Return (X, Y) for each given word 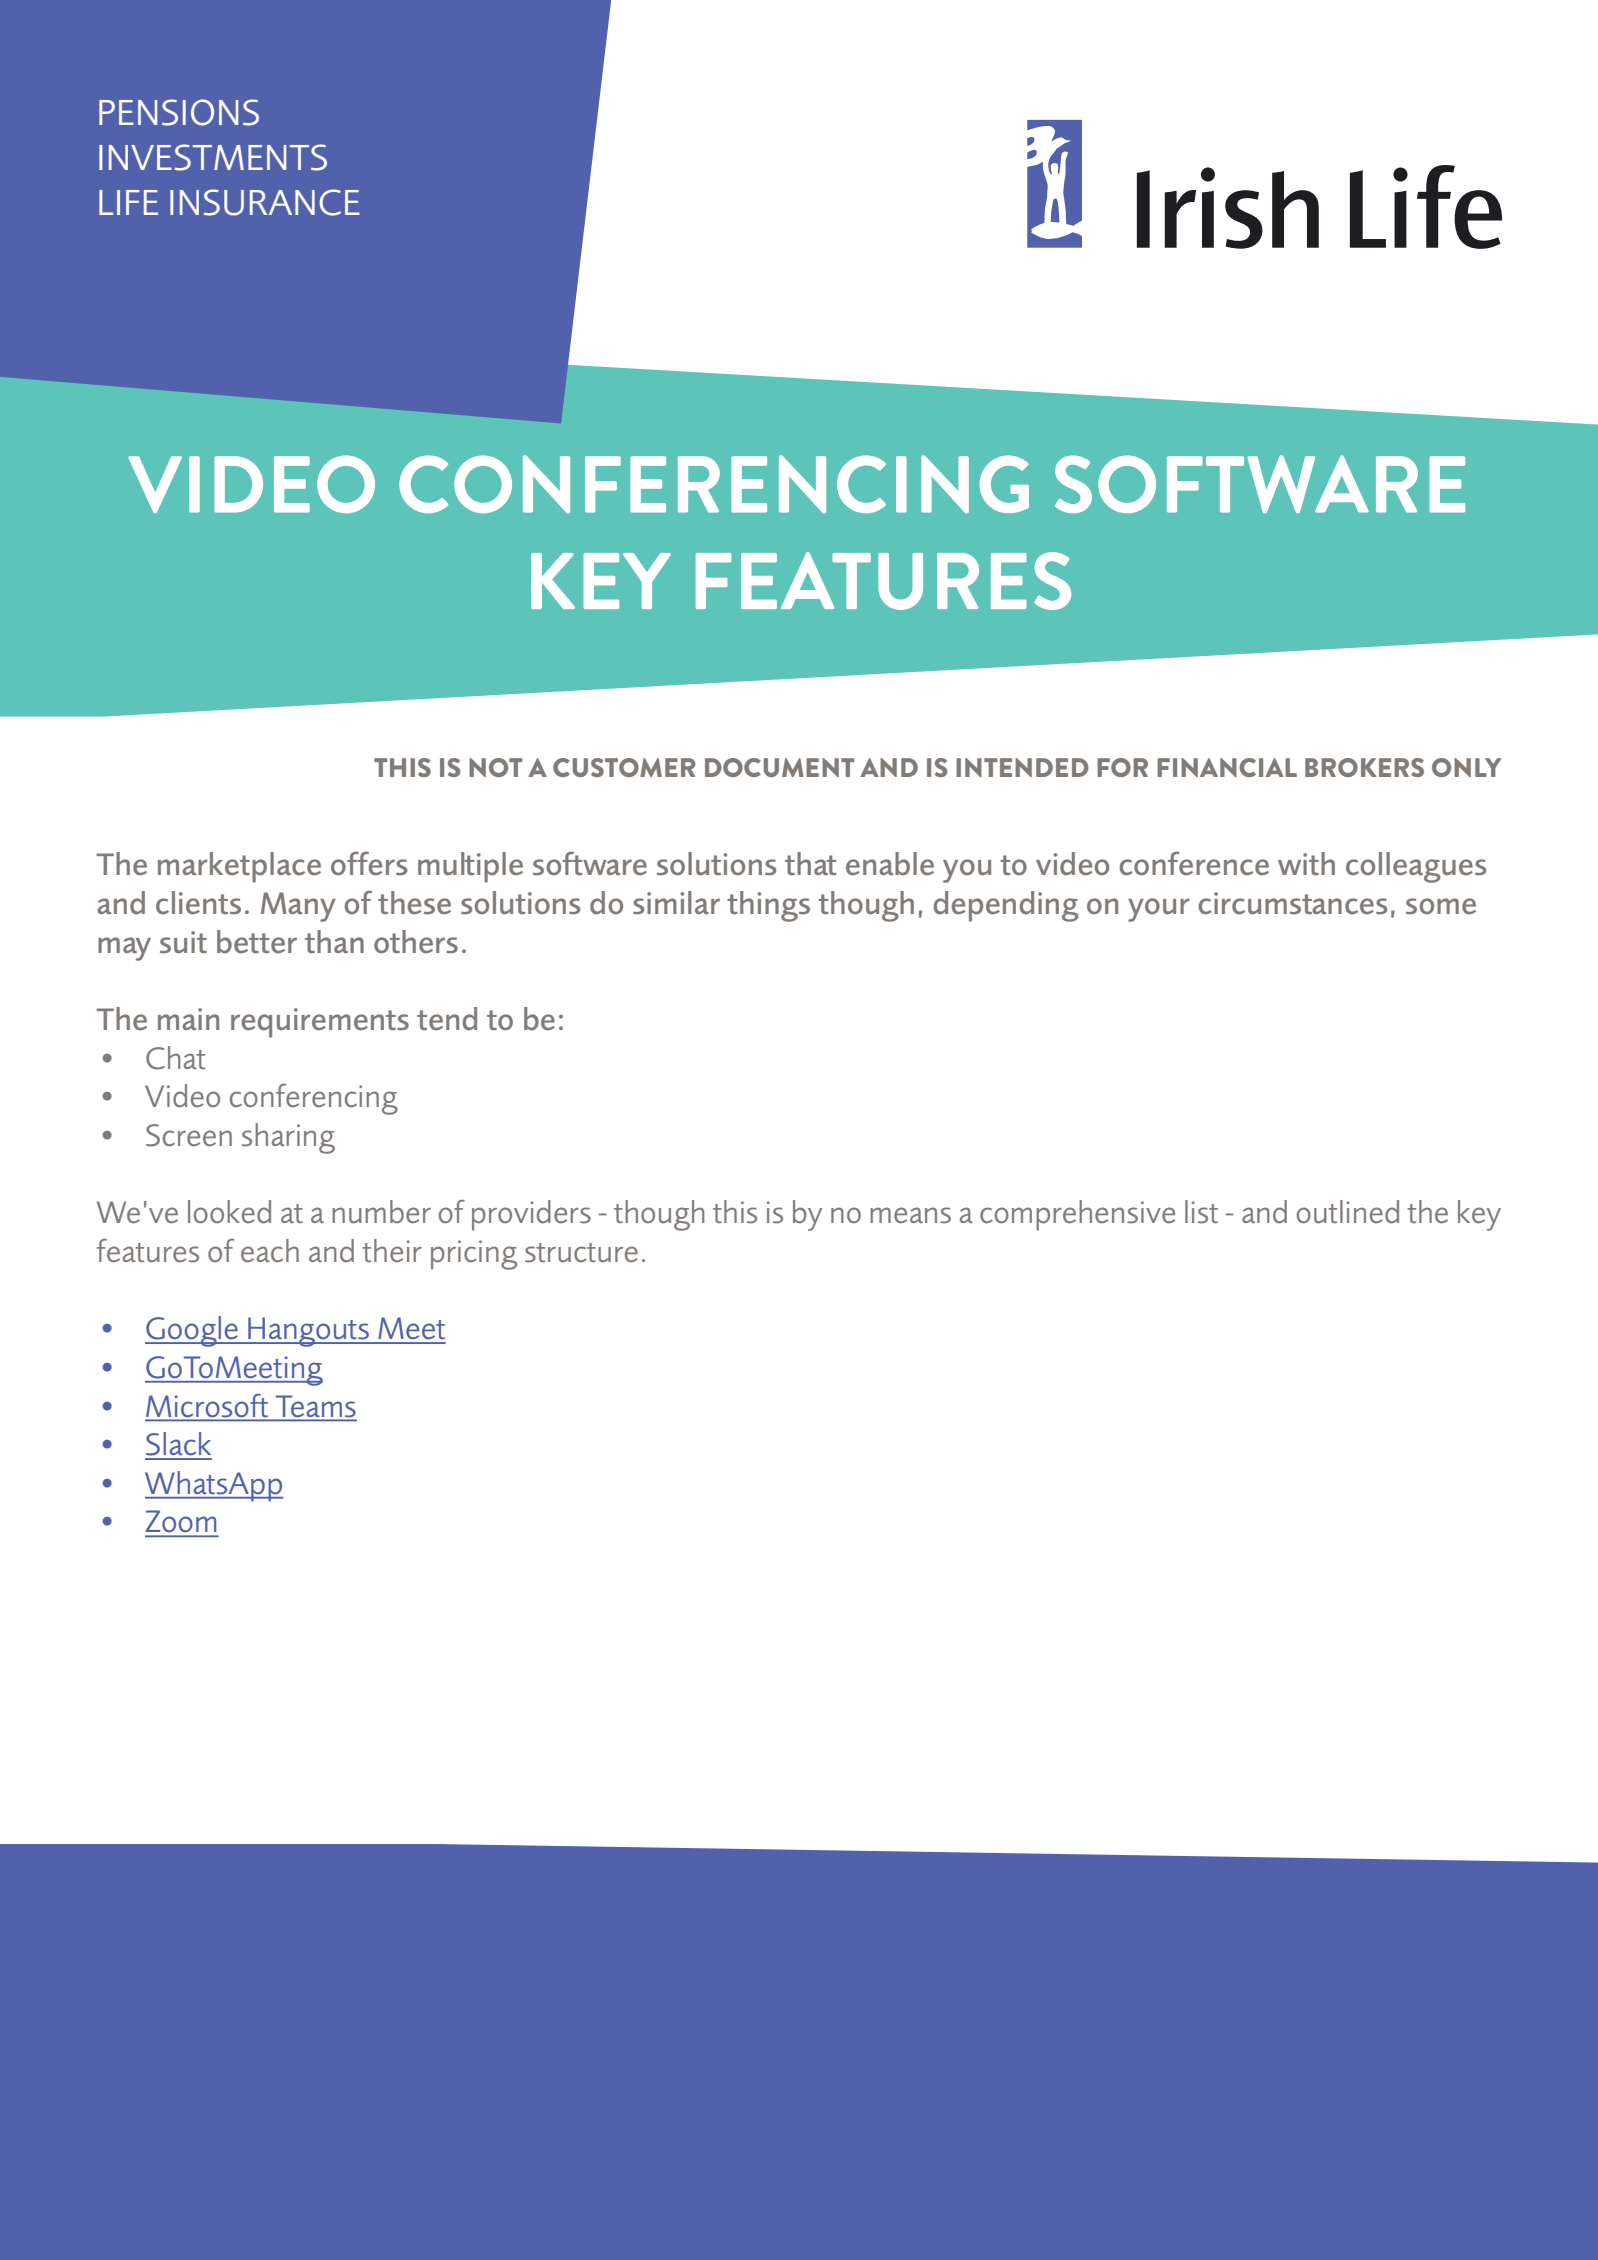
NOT (495, 767)
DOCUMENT (779, 767)
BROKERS (1364, 767)
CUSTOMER (624, 767)
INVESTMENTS (213, 157)
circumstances (1293, 903)
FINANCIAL (1227, 767)
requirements (320, 1023)
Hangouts (309, 1332)
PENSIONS (179, 112)
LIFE (128, 202)
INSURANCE (265, 202)
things (768, 906)
